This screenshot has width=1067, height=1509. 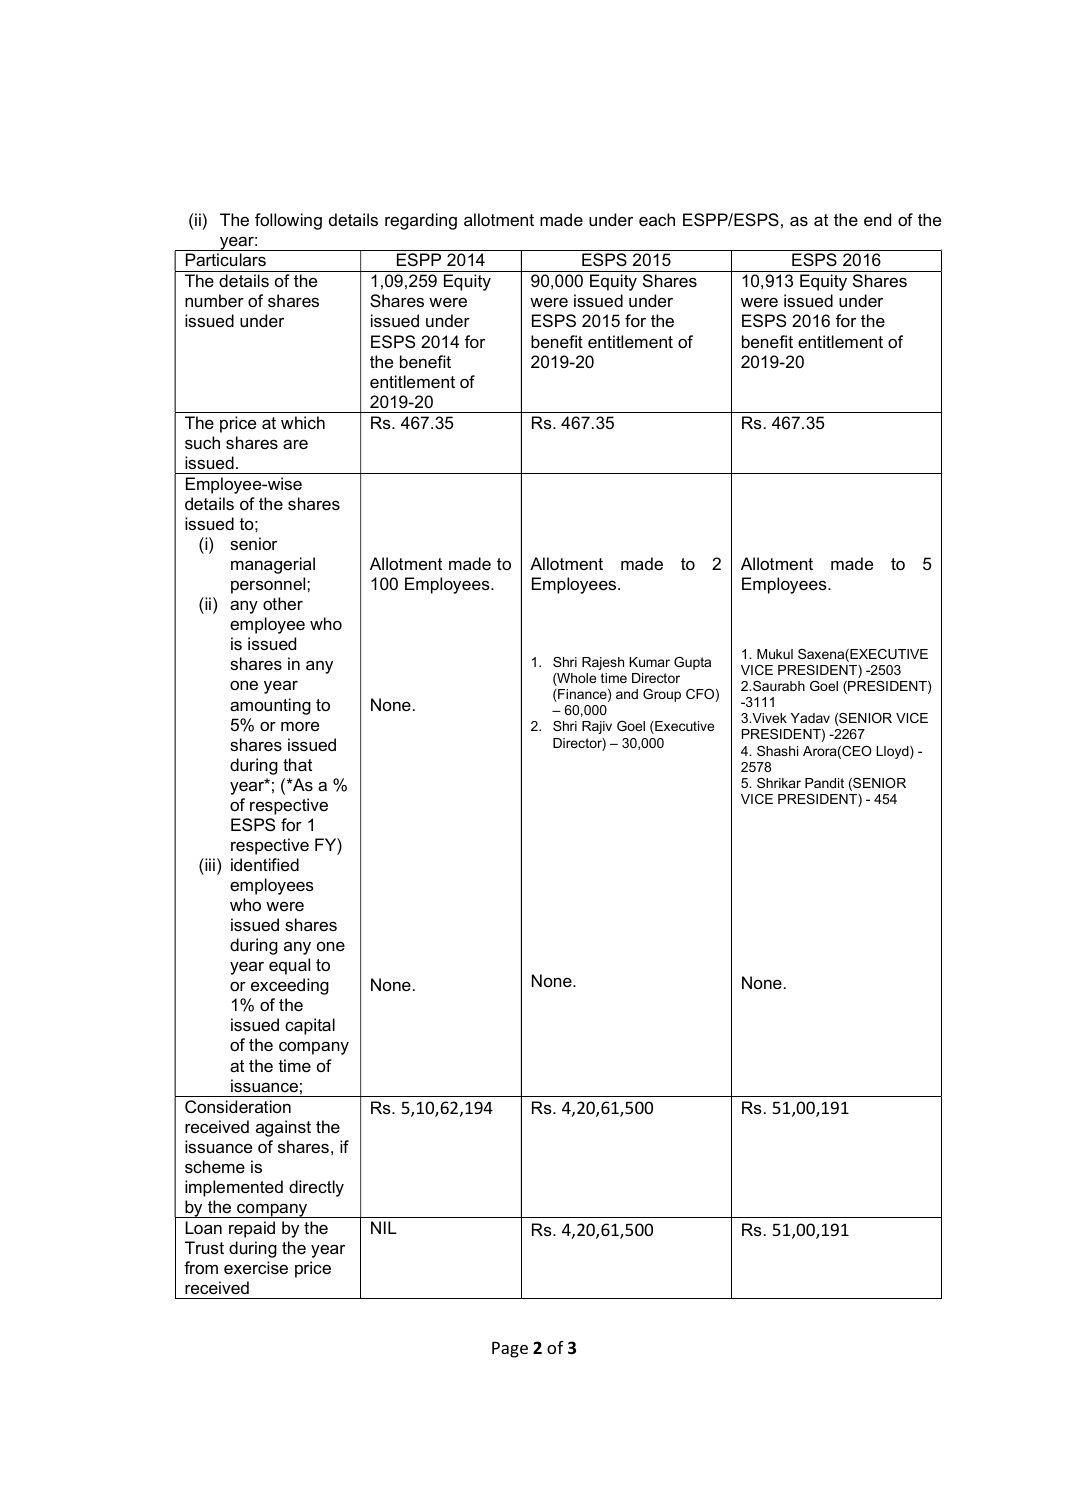 I want to click on that, so click(x=297, y=764).
